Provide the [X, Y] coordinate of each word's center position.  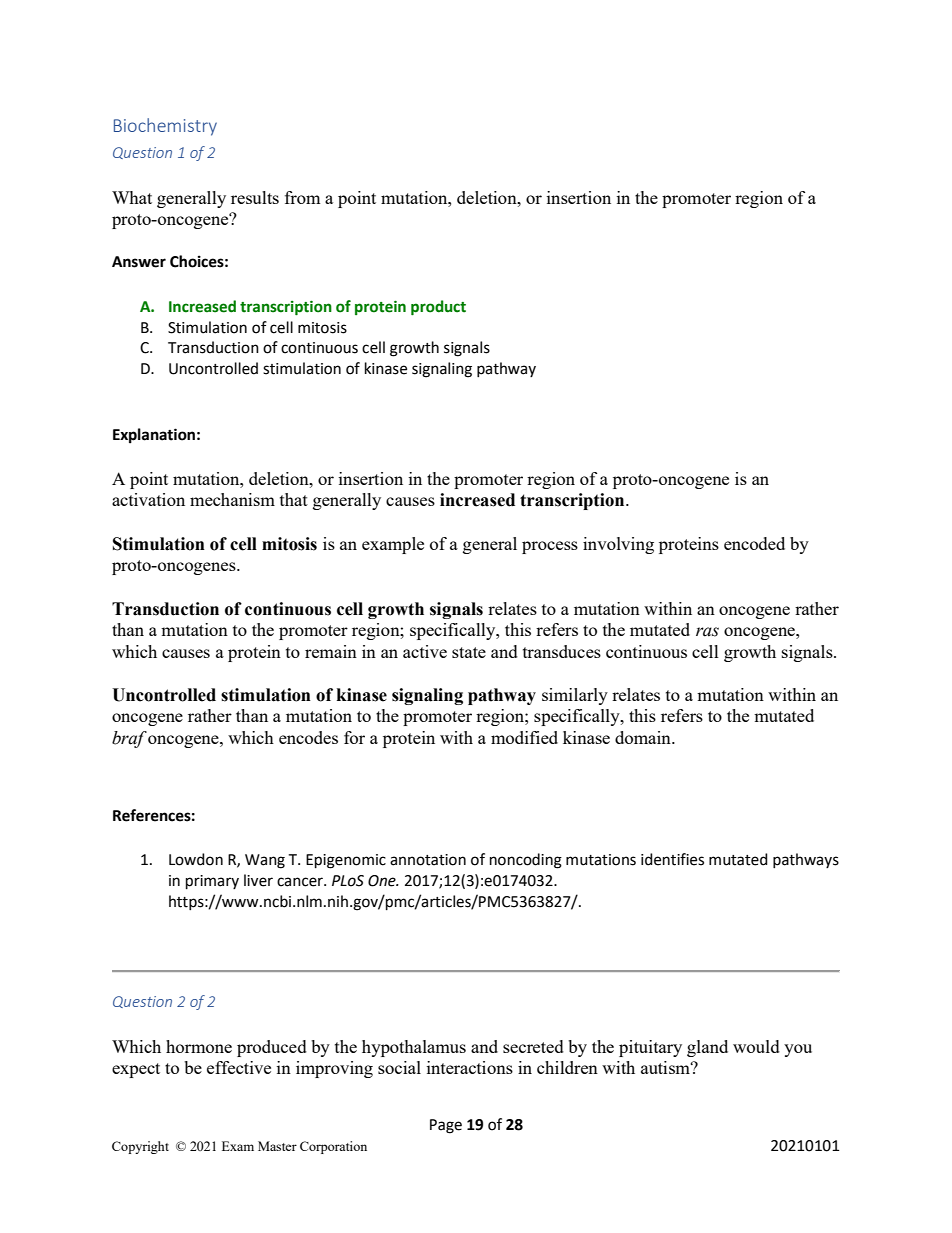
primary [212, 882]
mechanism [232, 499]
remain [331, 651]
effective [239, 1067]
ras [707, 632]
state [469, 652]
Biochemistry [165, 127]
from [302, 197]
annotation [428, 860]
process [550, 547]
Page [446, 1126]
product [438, 308]
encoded [754, 543]
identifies [672, 859]
